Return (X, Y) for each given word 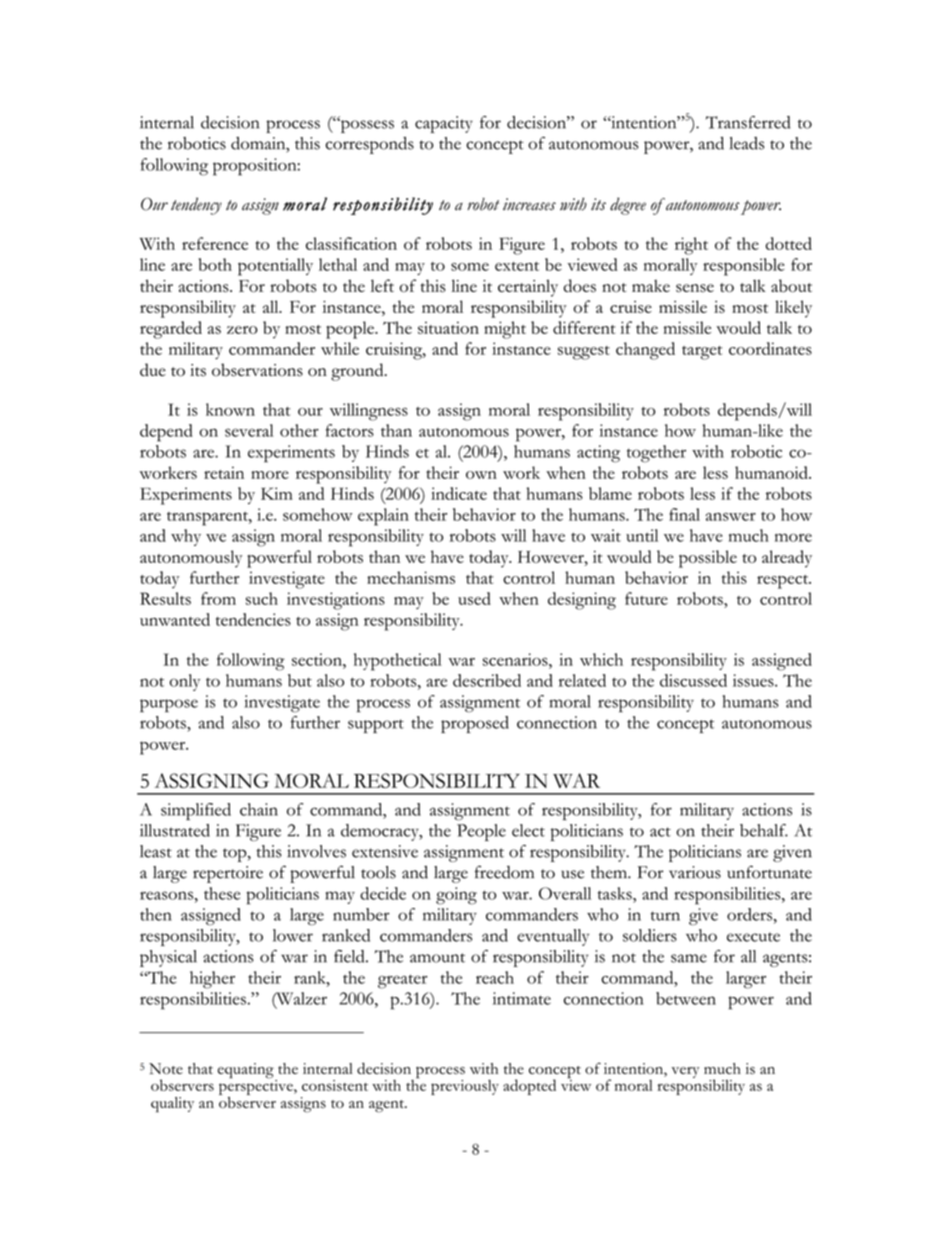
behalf (764, 830)
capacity (444, 124)
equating (247, 1072)
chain (259, 809)
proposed (475, 724)
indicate (459, 493)
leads (746, 143)
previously (465, 1087)
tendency (196, 206)
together (656, 454)
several (249, 430)
